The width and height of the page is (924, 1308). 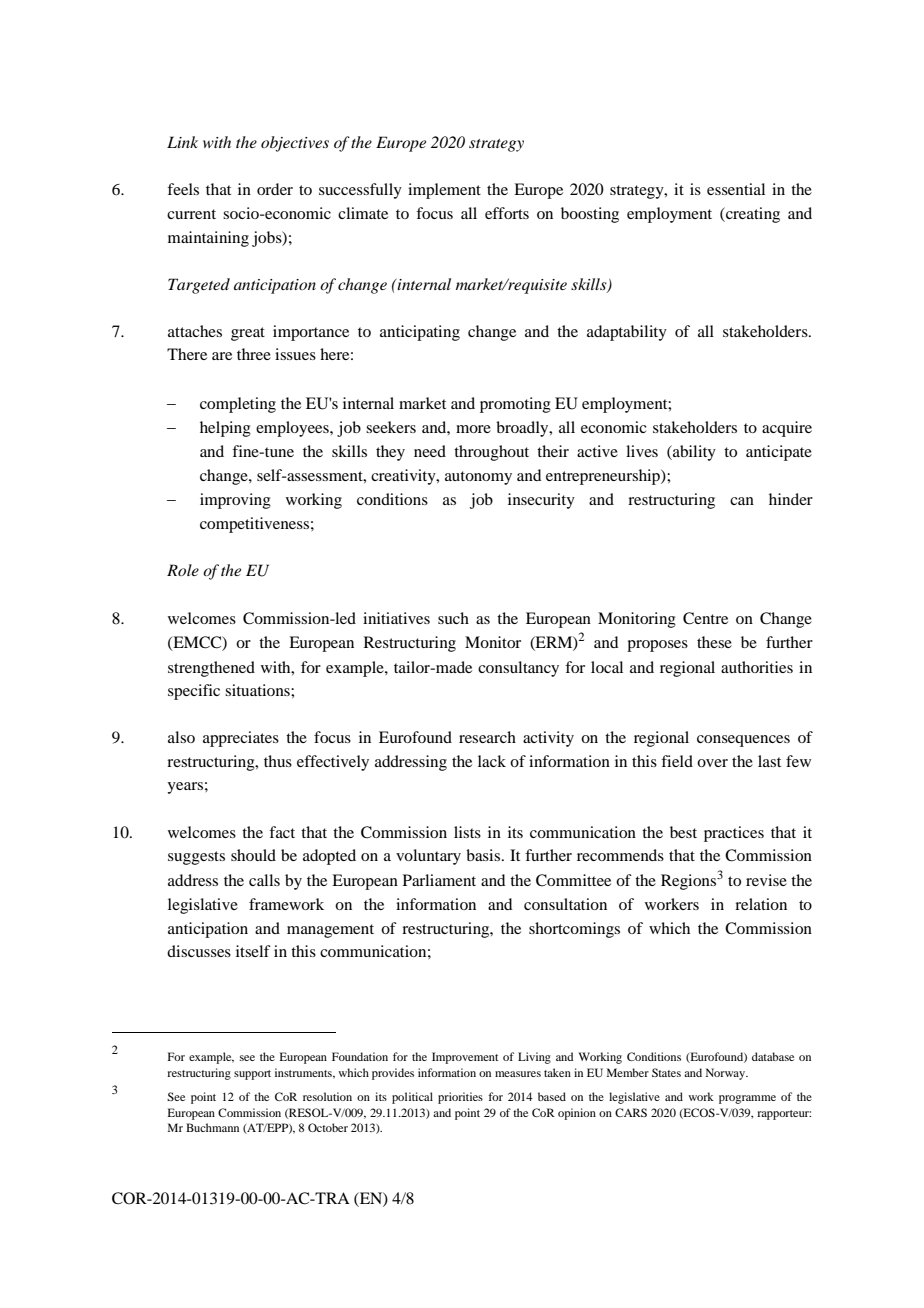 What do you see at coordinates (460, 1098) in the page?
I see `priorities` at bounding box center [460, 1098].
